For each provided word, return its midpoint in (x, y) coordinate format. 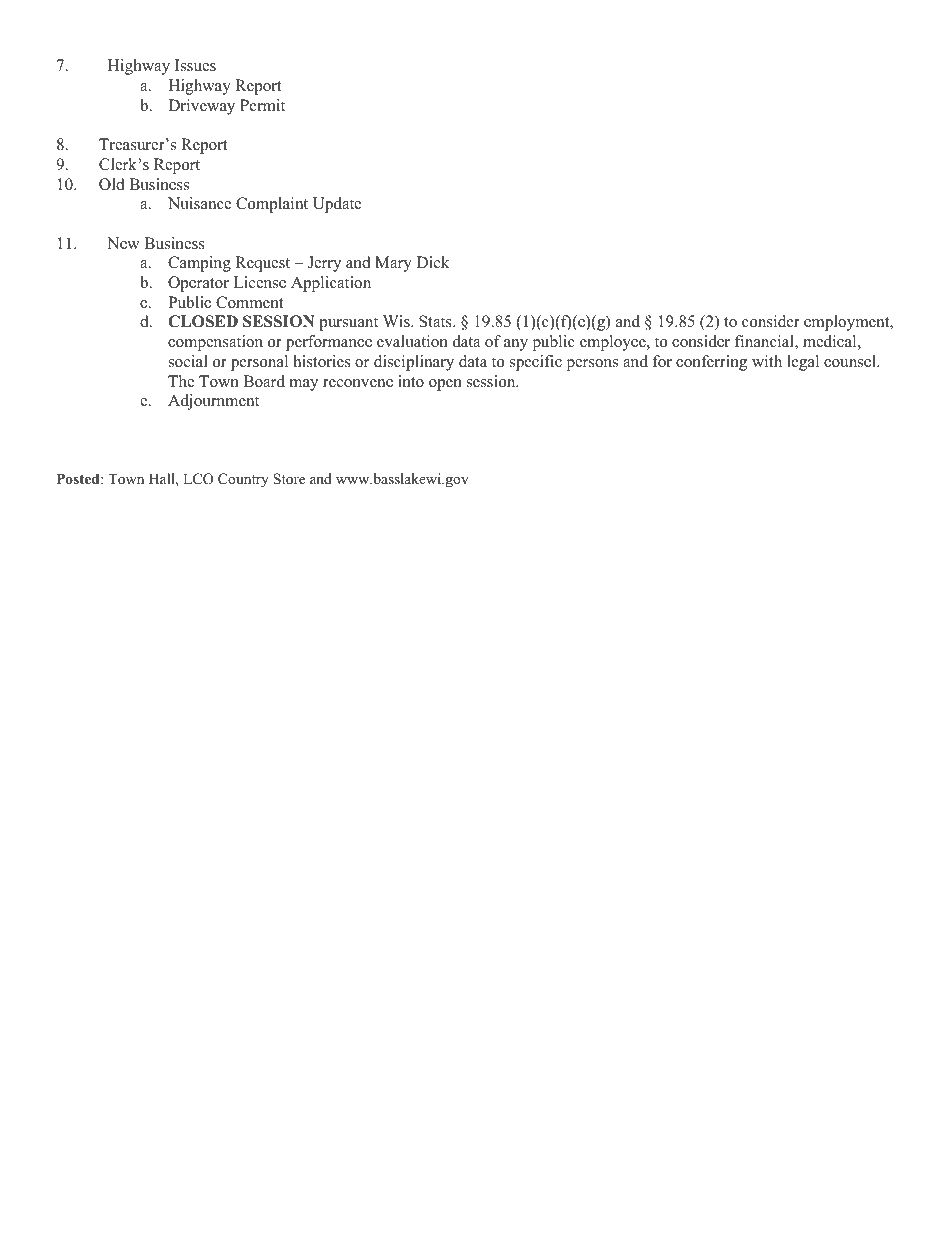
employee (614, 343)
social (188, 361)
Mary (393, 264)
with (767, 361)
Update (337, 205)
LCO (198, 479)
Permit (262, 105)
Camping (199, 264)
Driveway (201, 107)
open (445, 385)
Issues (195, 65)
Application (331, 284)
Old (112, 184)
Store (289, 479)
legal (803, 363)
